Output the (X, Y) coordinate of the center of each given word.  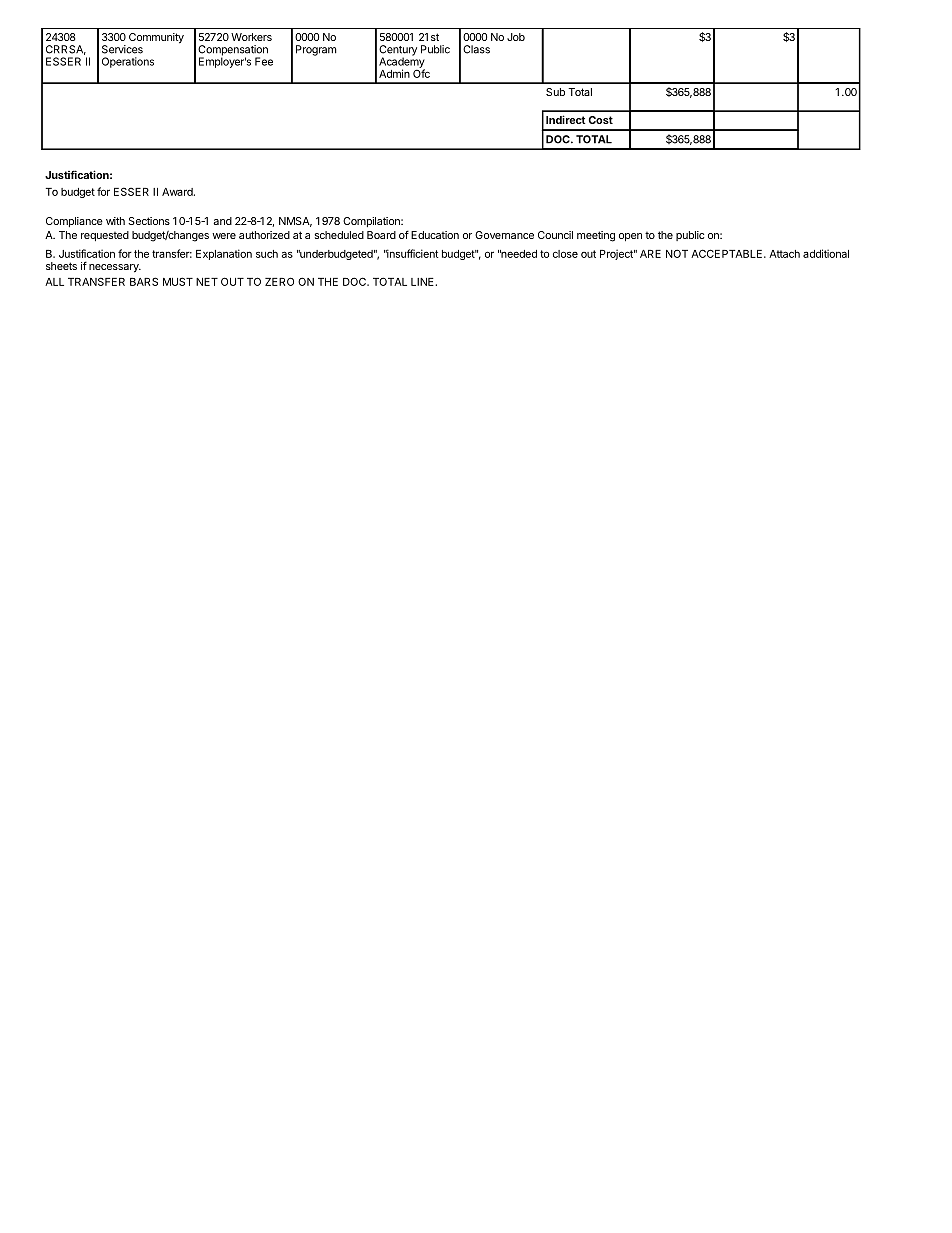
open (630, 237)
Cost (601, 120)
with (115, 221)
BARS (144, 281)
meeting (596, 236)
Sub (555, 92)
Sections (149, 221)
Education (435, 235)
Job (516, 37)
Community (156, 38)
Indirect (566, 119)
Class (476, 49)
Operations (128, 62)
